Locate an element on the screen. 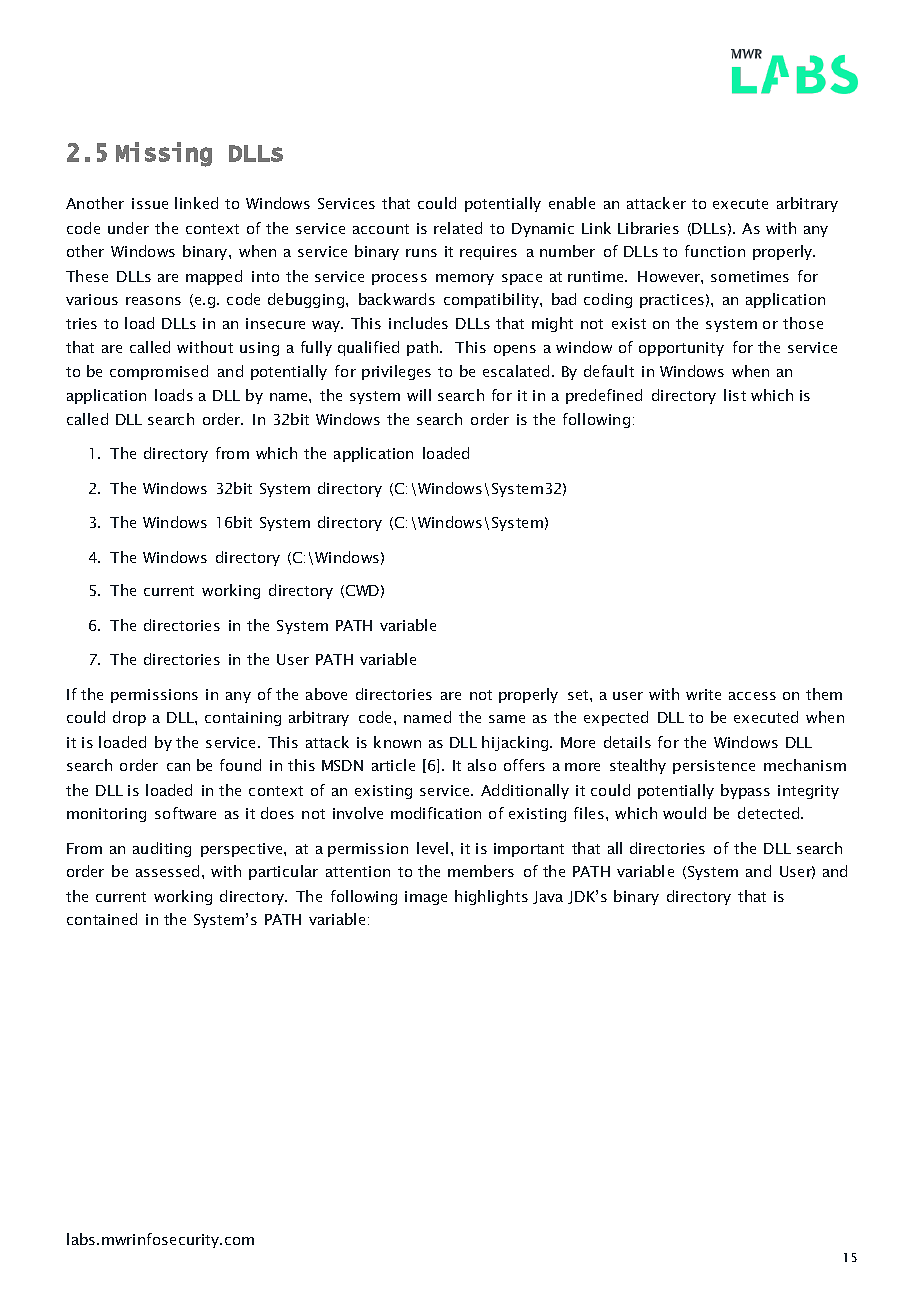 The image size is (924, 1308). assessed is located at coordinates (167, 871).
